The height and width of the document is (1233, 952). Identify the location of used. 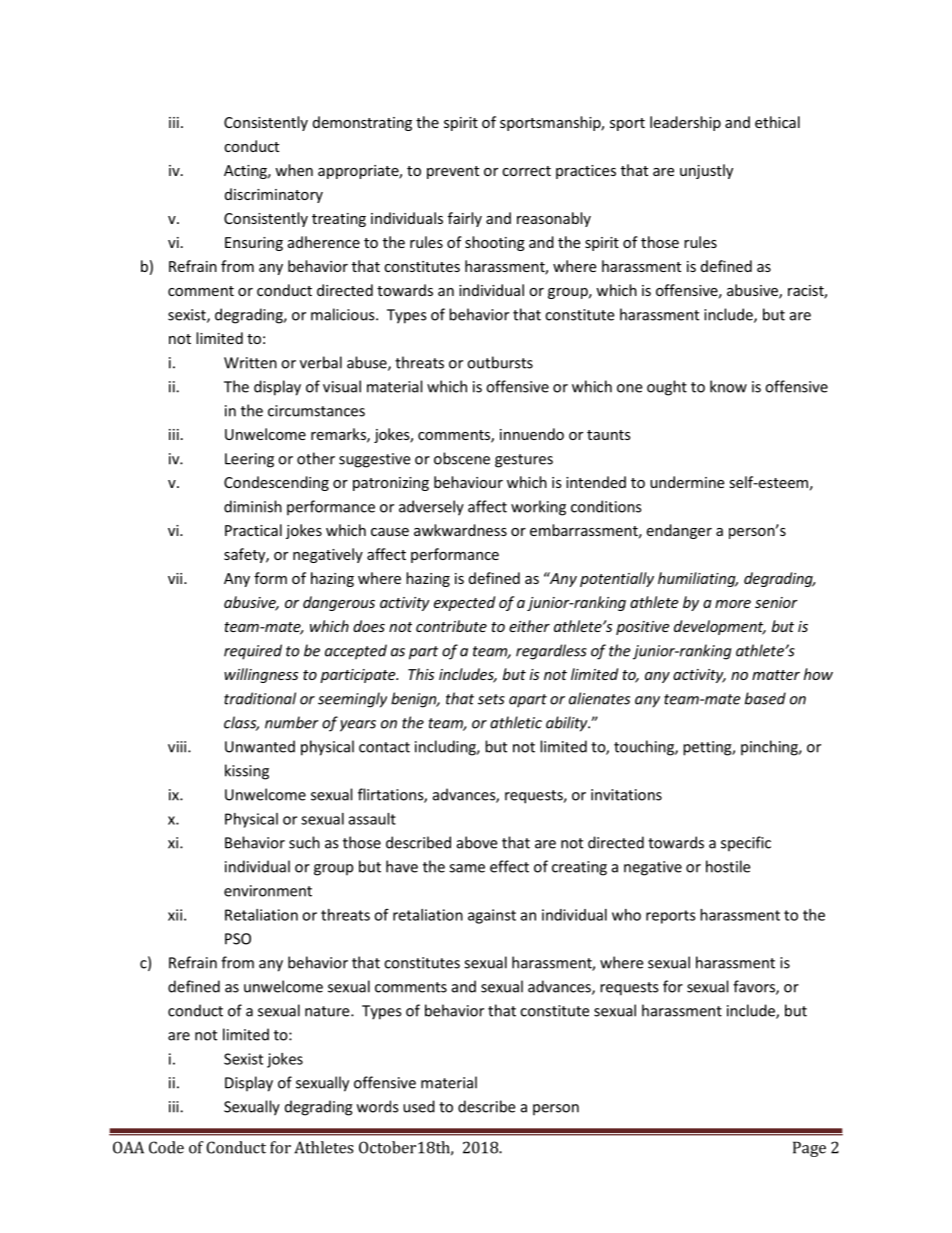
(419, 1106).
